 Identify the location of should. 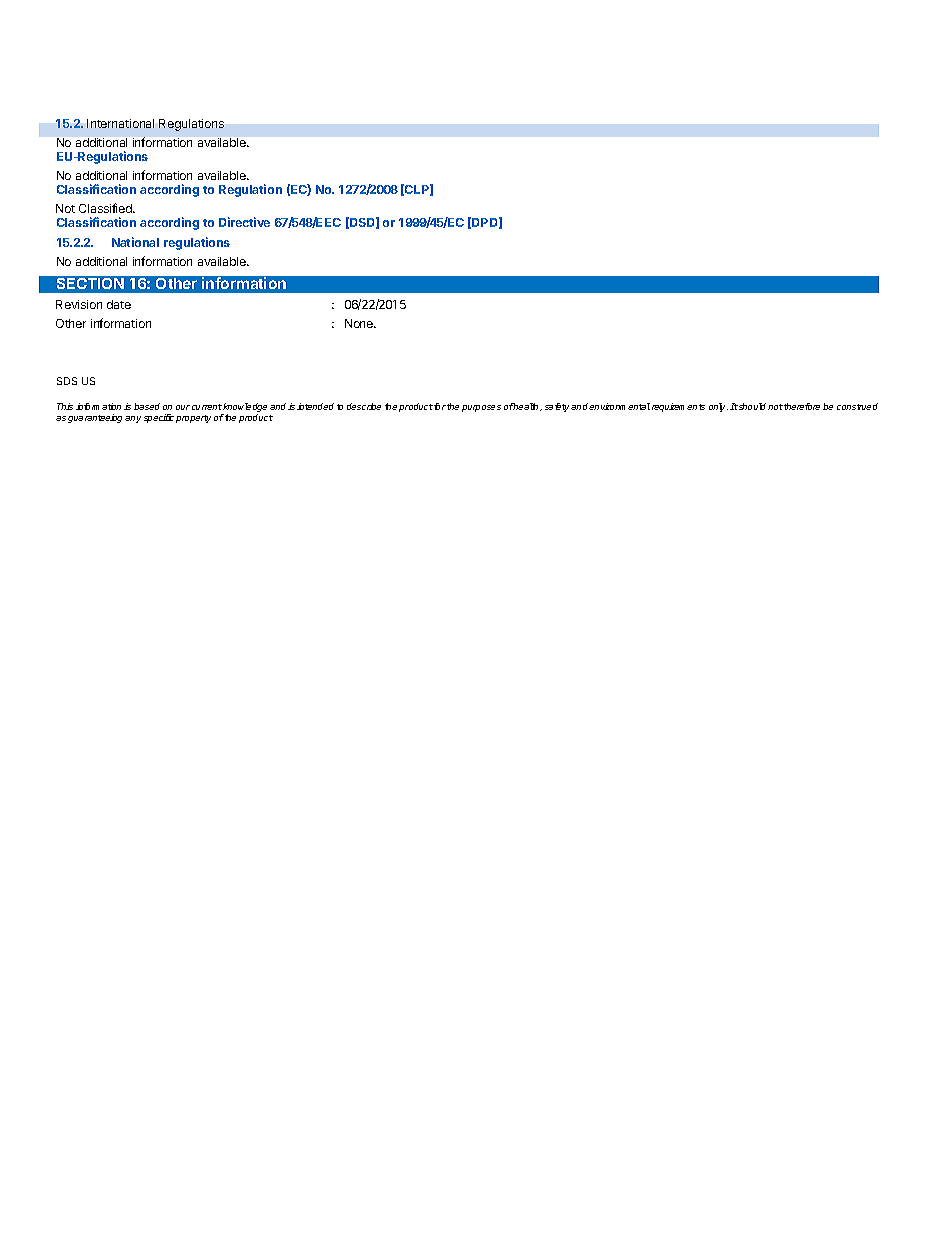
(751, 406).
